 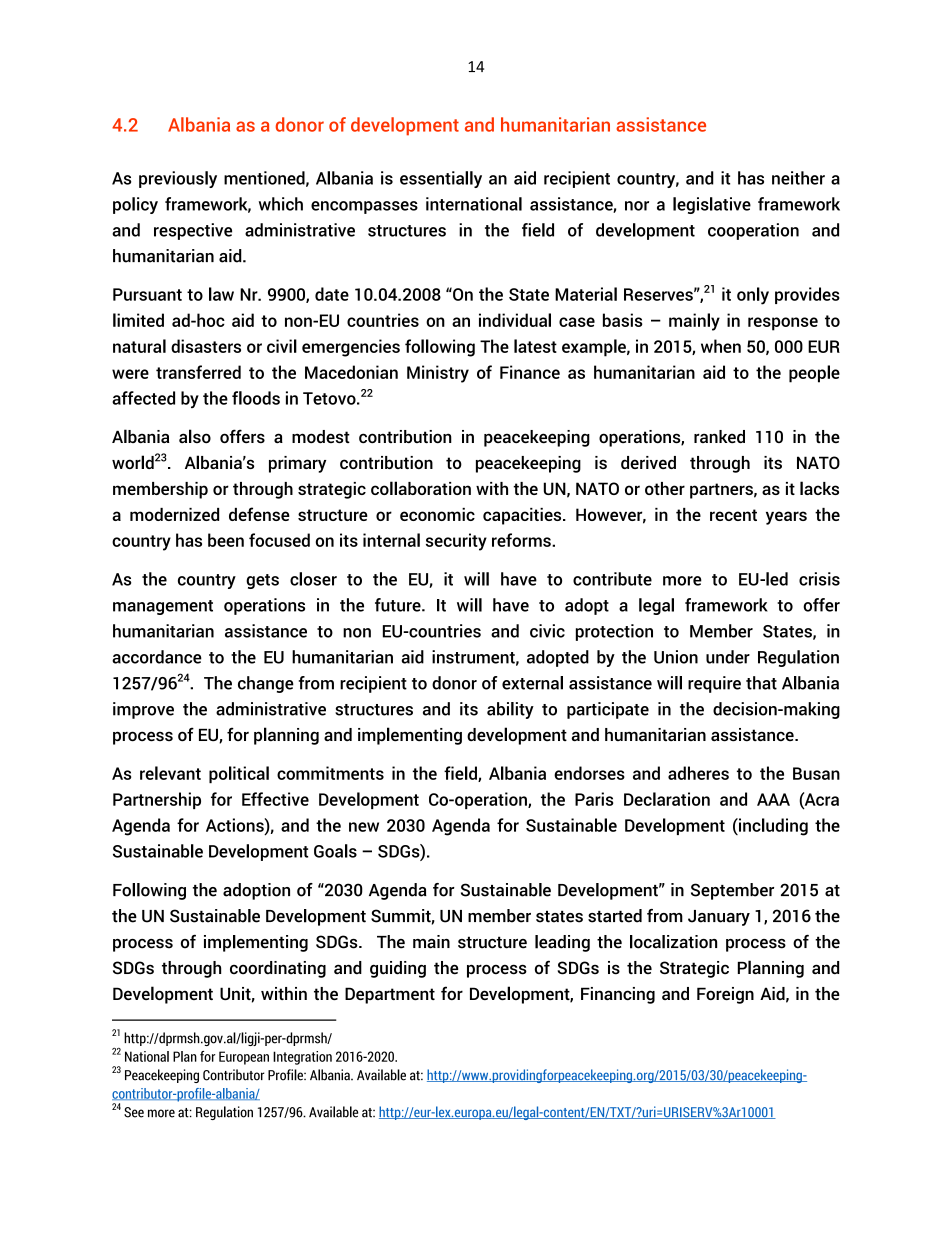 What do you see at coordinates (239, 775) in the document?
I see `political` at bounding box center [239, 775].
